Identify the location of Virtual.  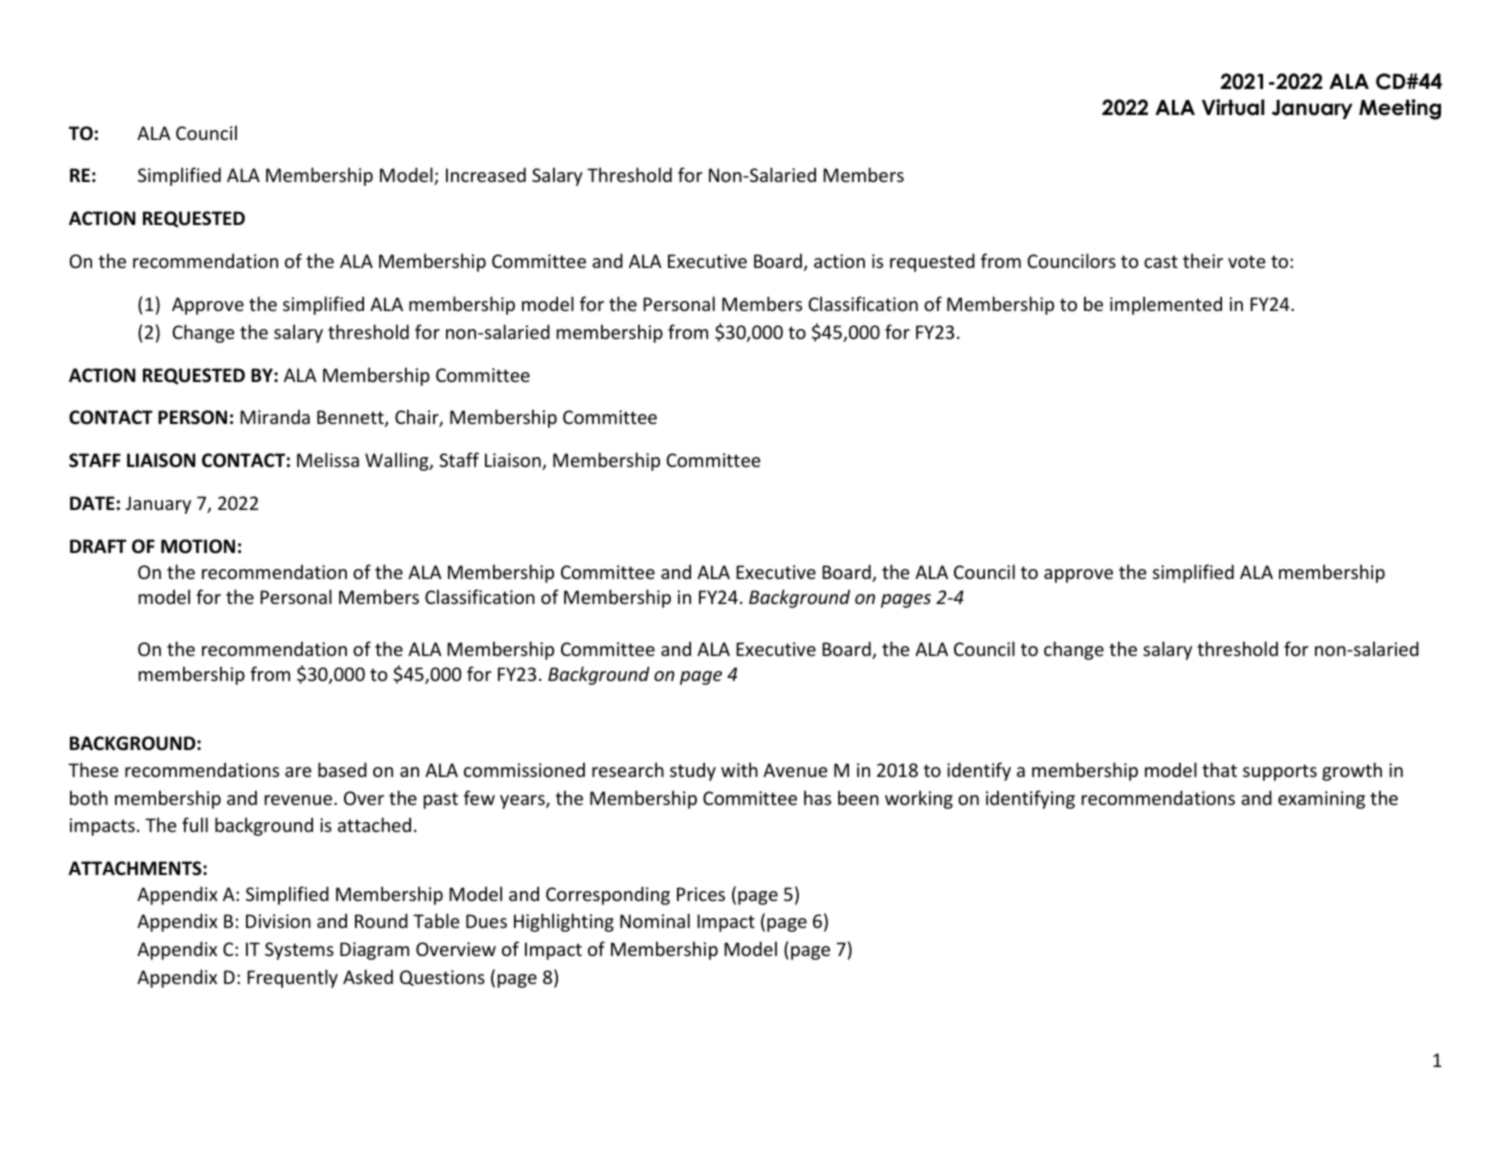
(1233, 107).
